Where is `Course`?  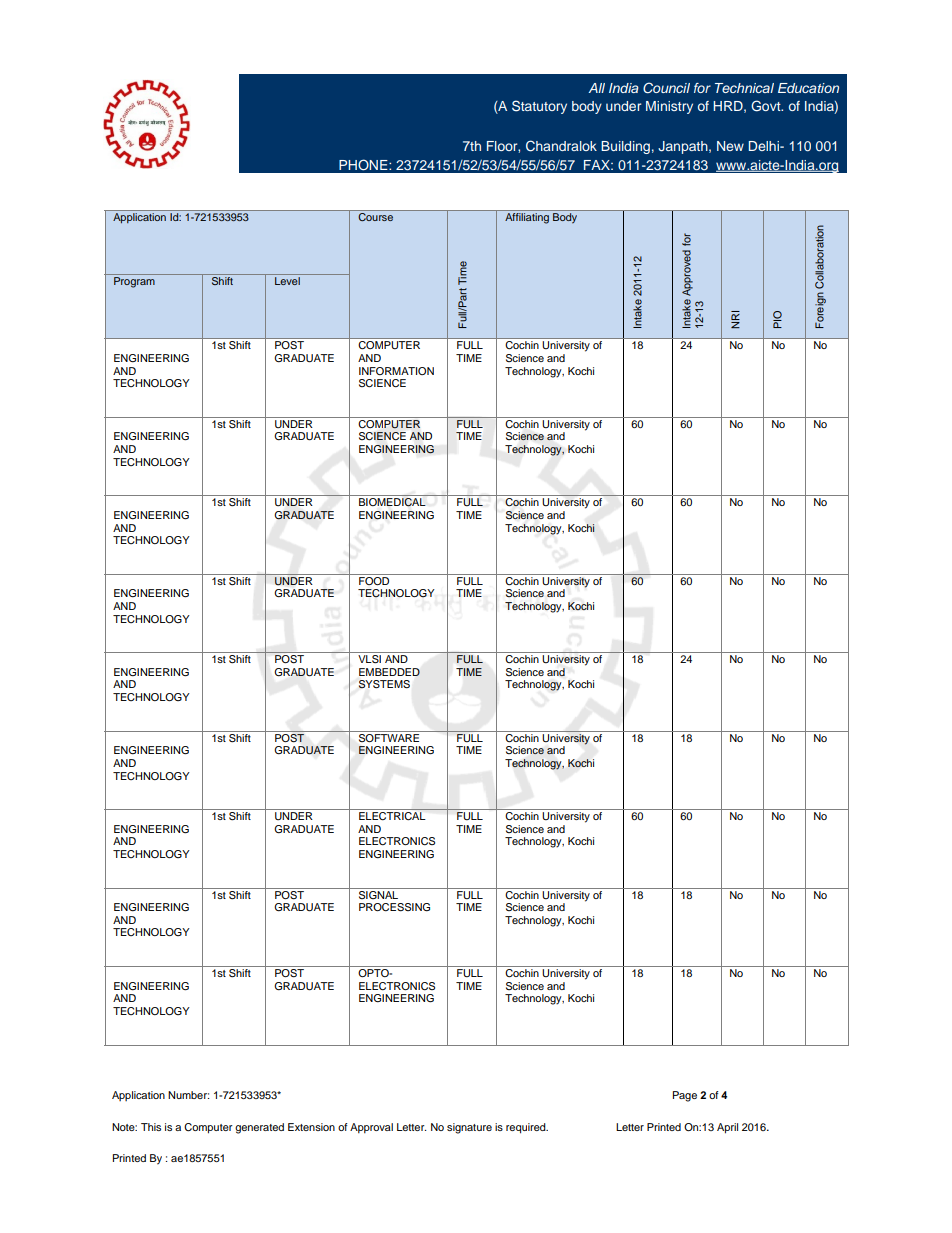 Course is located at coordinates (376, 216).
